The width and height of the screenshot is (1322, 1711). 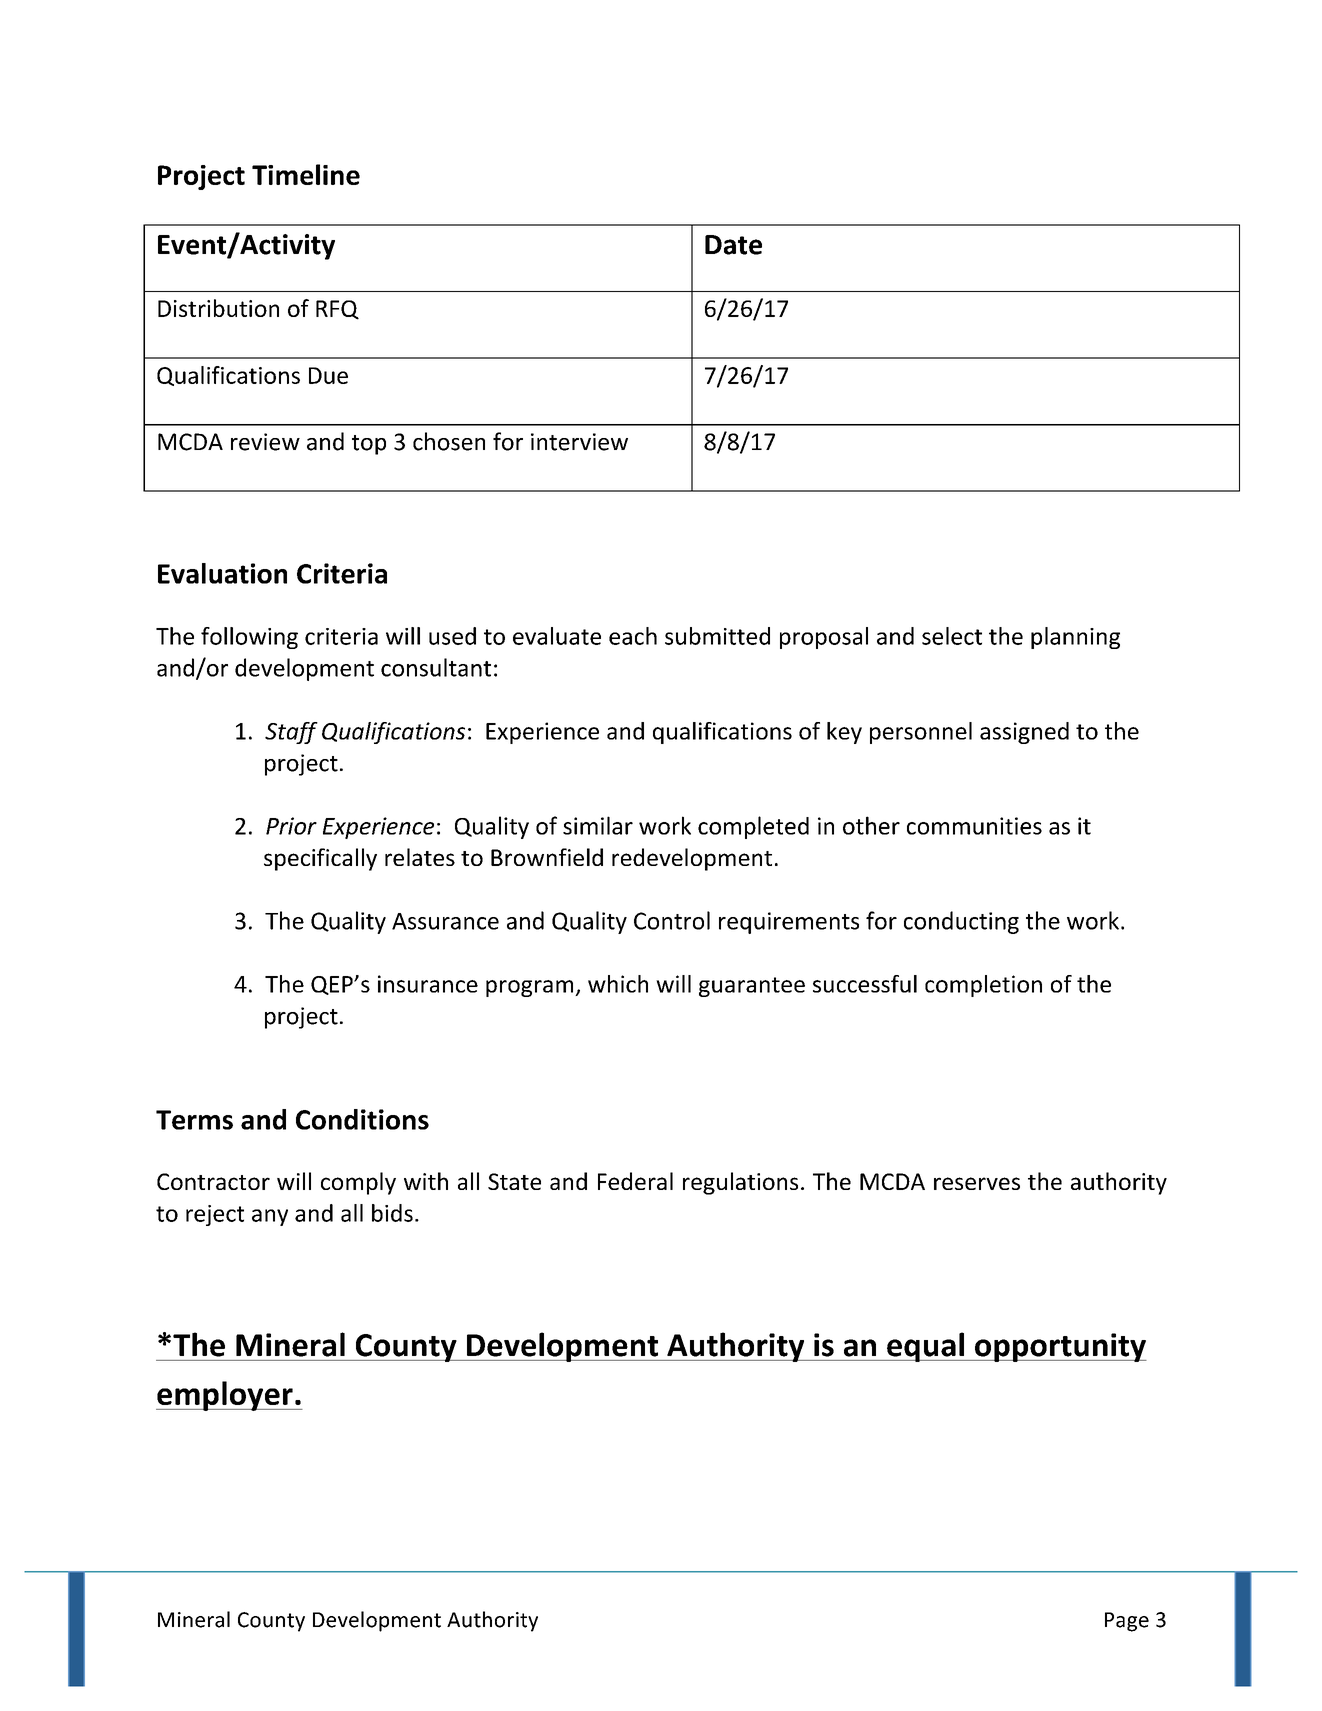 I want to click on Control, so click(x=672, y=920).
